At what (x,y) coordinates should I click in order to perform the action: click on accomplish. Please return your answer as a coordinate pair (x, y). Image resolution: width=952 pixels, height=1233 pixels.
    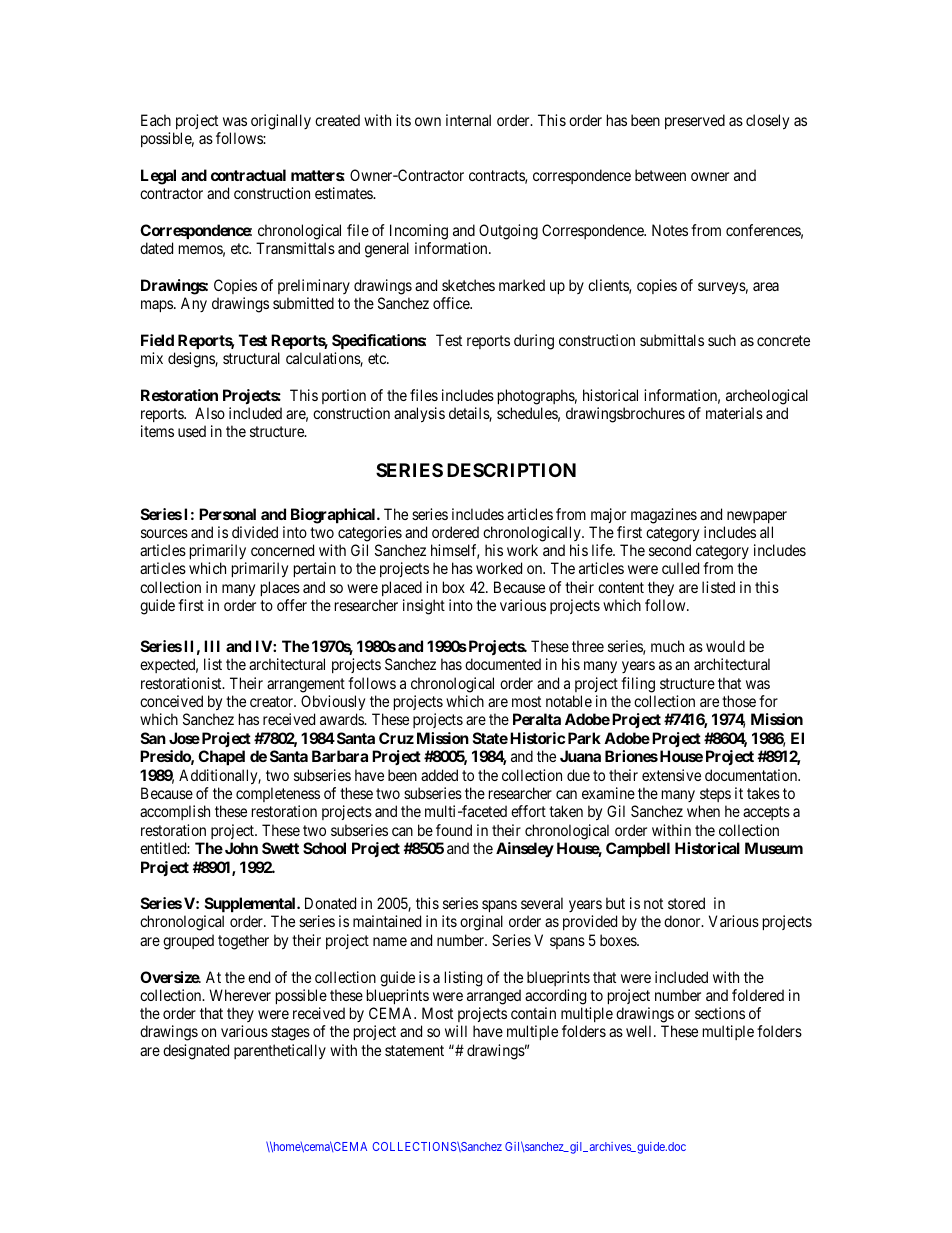
    Looking at the image, I should click on (175, 812).
